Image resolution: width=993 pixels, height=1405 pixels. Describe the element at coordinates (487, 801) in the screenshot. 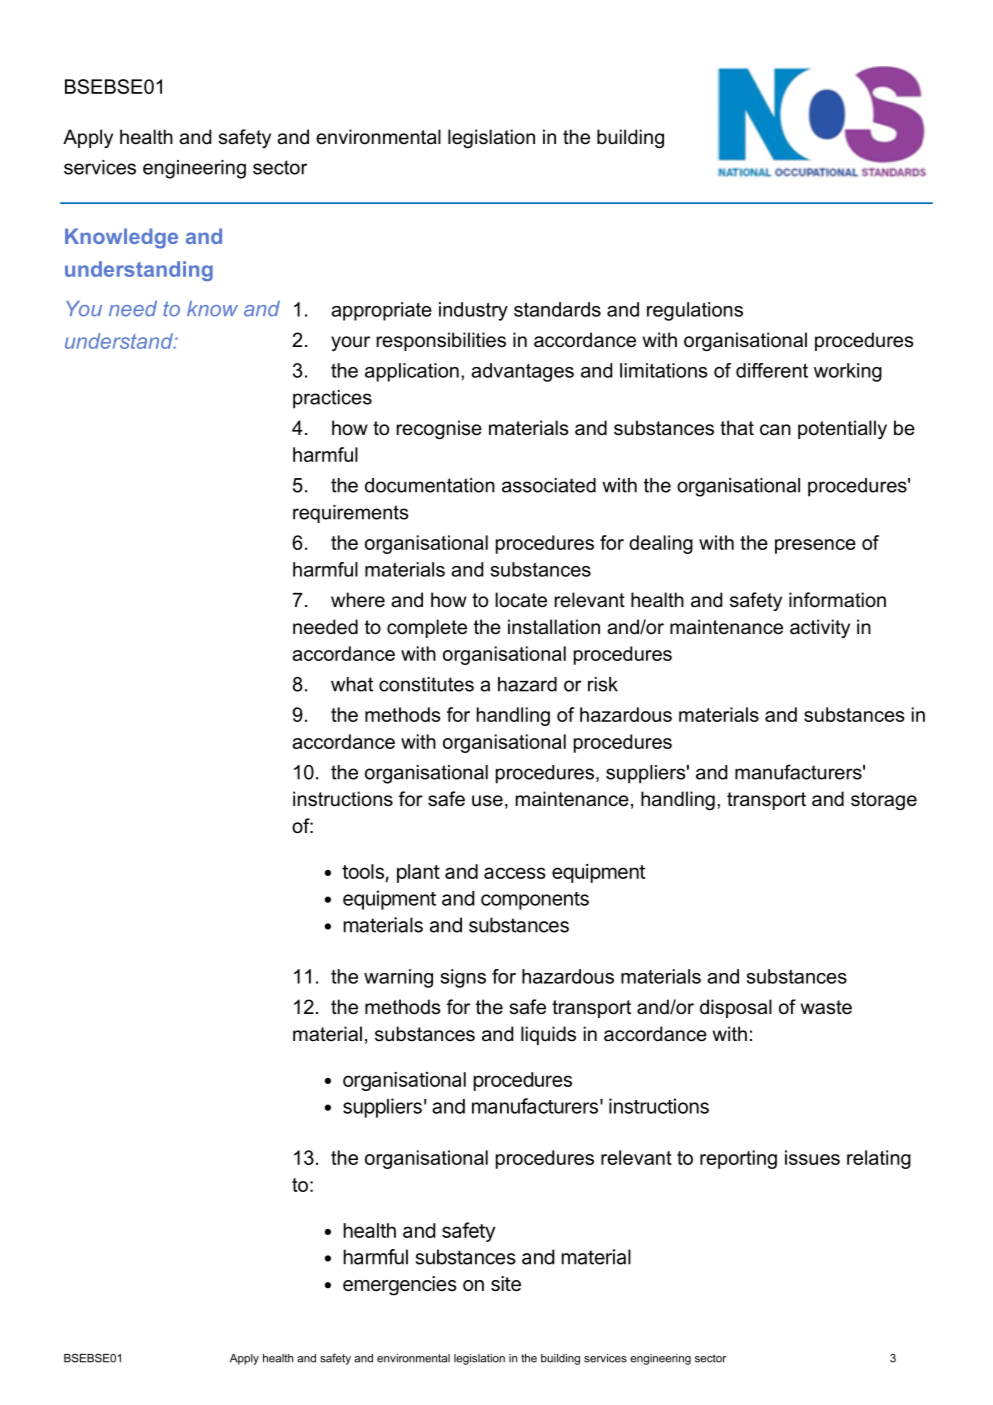

I see `use` at that location.
